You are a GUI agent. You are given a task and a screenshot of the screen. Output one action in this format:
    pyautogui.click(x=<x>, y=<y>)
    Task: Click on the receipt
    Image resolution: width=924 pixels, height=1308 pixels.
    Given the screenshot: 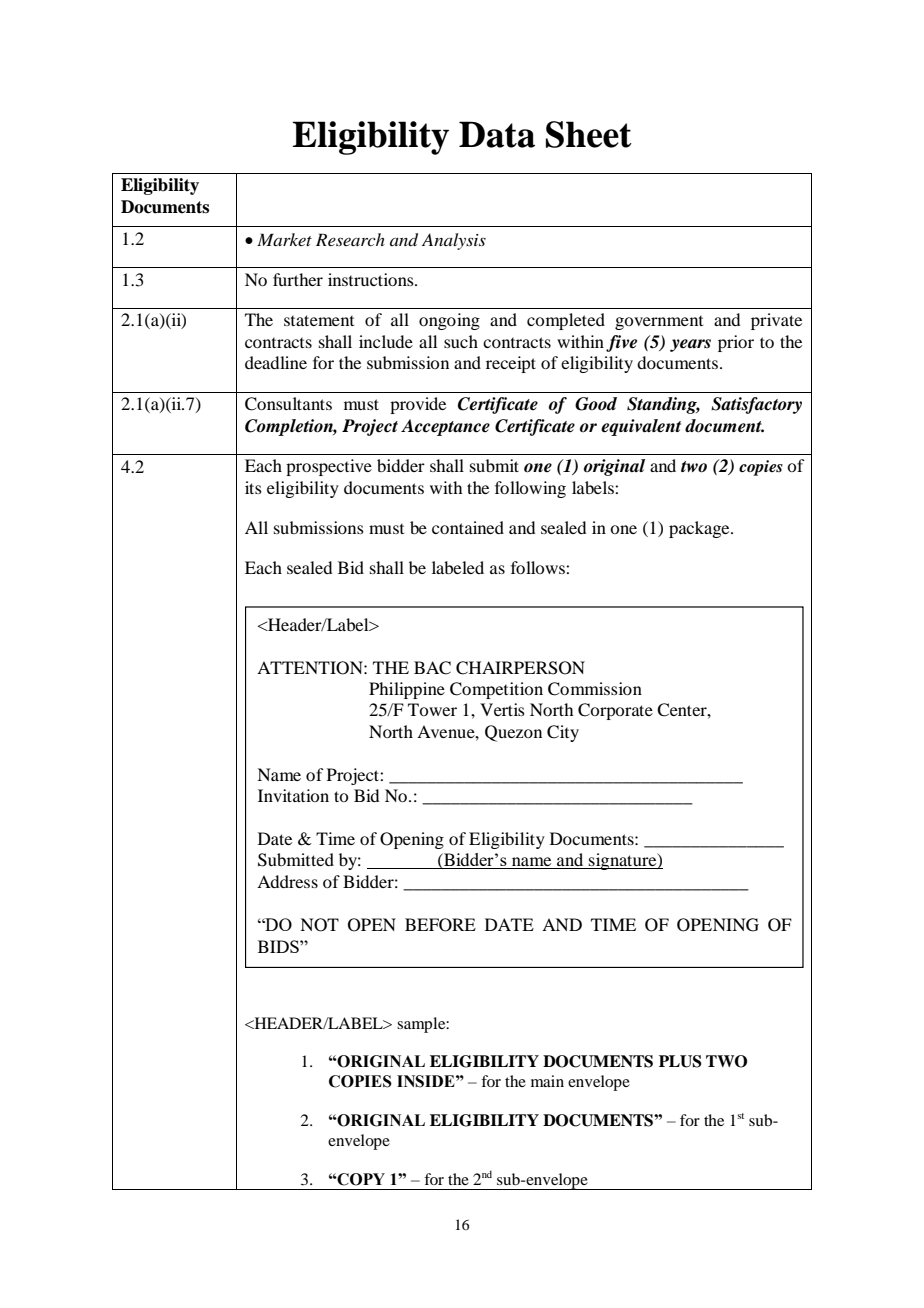 What is the action you would take?
    pyautogui.click(x=511, y=364)
